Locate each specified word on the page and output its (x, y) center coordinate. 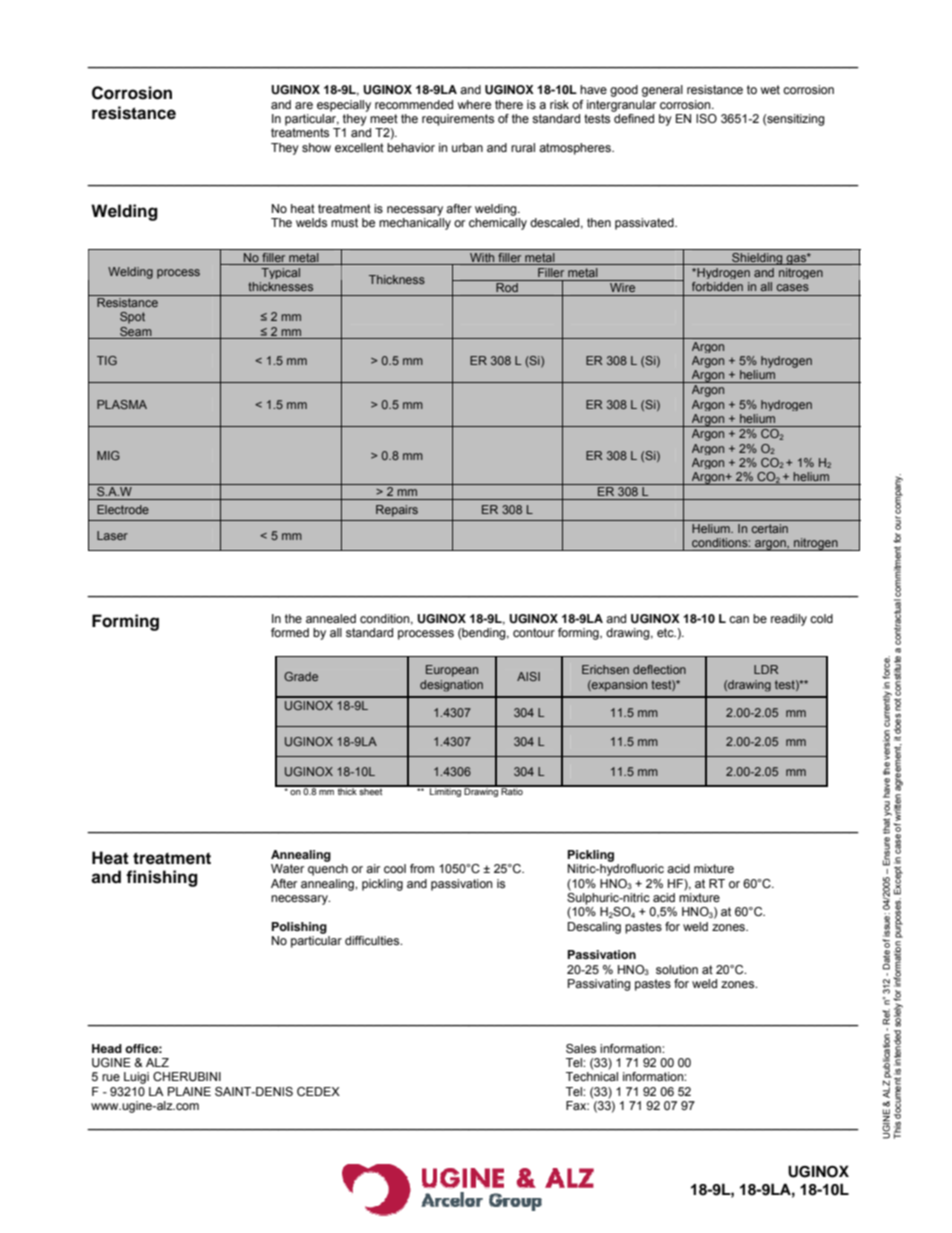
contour (534, 632)
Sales (581, 1048)
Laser (112, 535)
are (304, 105)
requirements (458, 120)
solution (677, 969)
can (739, 619)
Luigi (136, 1078)
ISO (706, 118)
